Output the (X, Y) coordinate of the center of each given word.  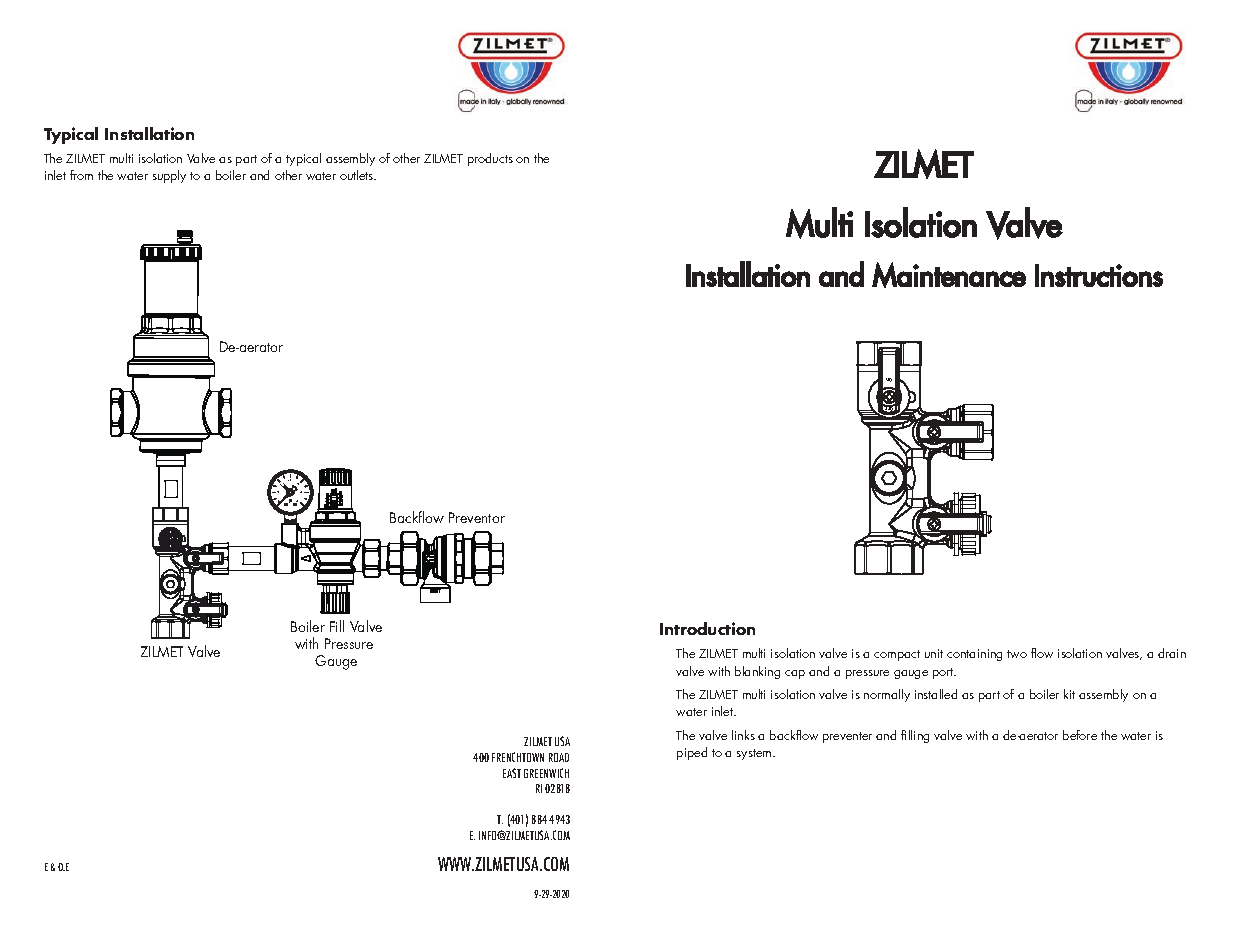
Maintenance (949, 275)
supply (169, 176)
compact (897, 655)
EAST (512, 773)
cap (795, 674)
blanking (757, 672)
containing (974, 655)
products (490, 159)
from (81, 175)
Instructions (1099, 275)
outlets (358, 175)
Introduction (707, 628)
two (1017, 654)
